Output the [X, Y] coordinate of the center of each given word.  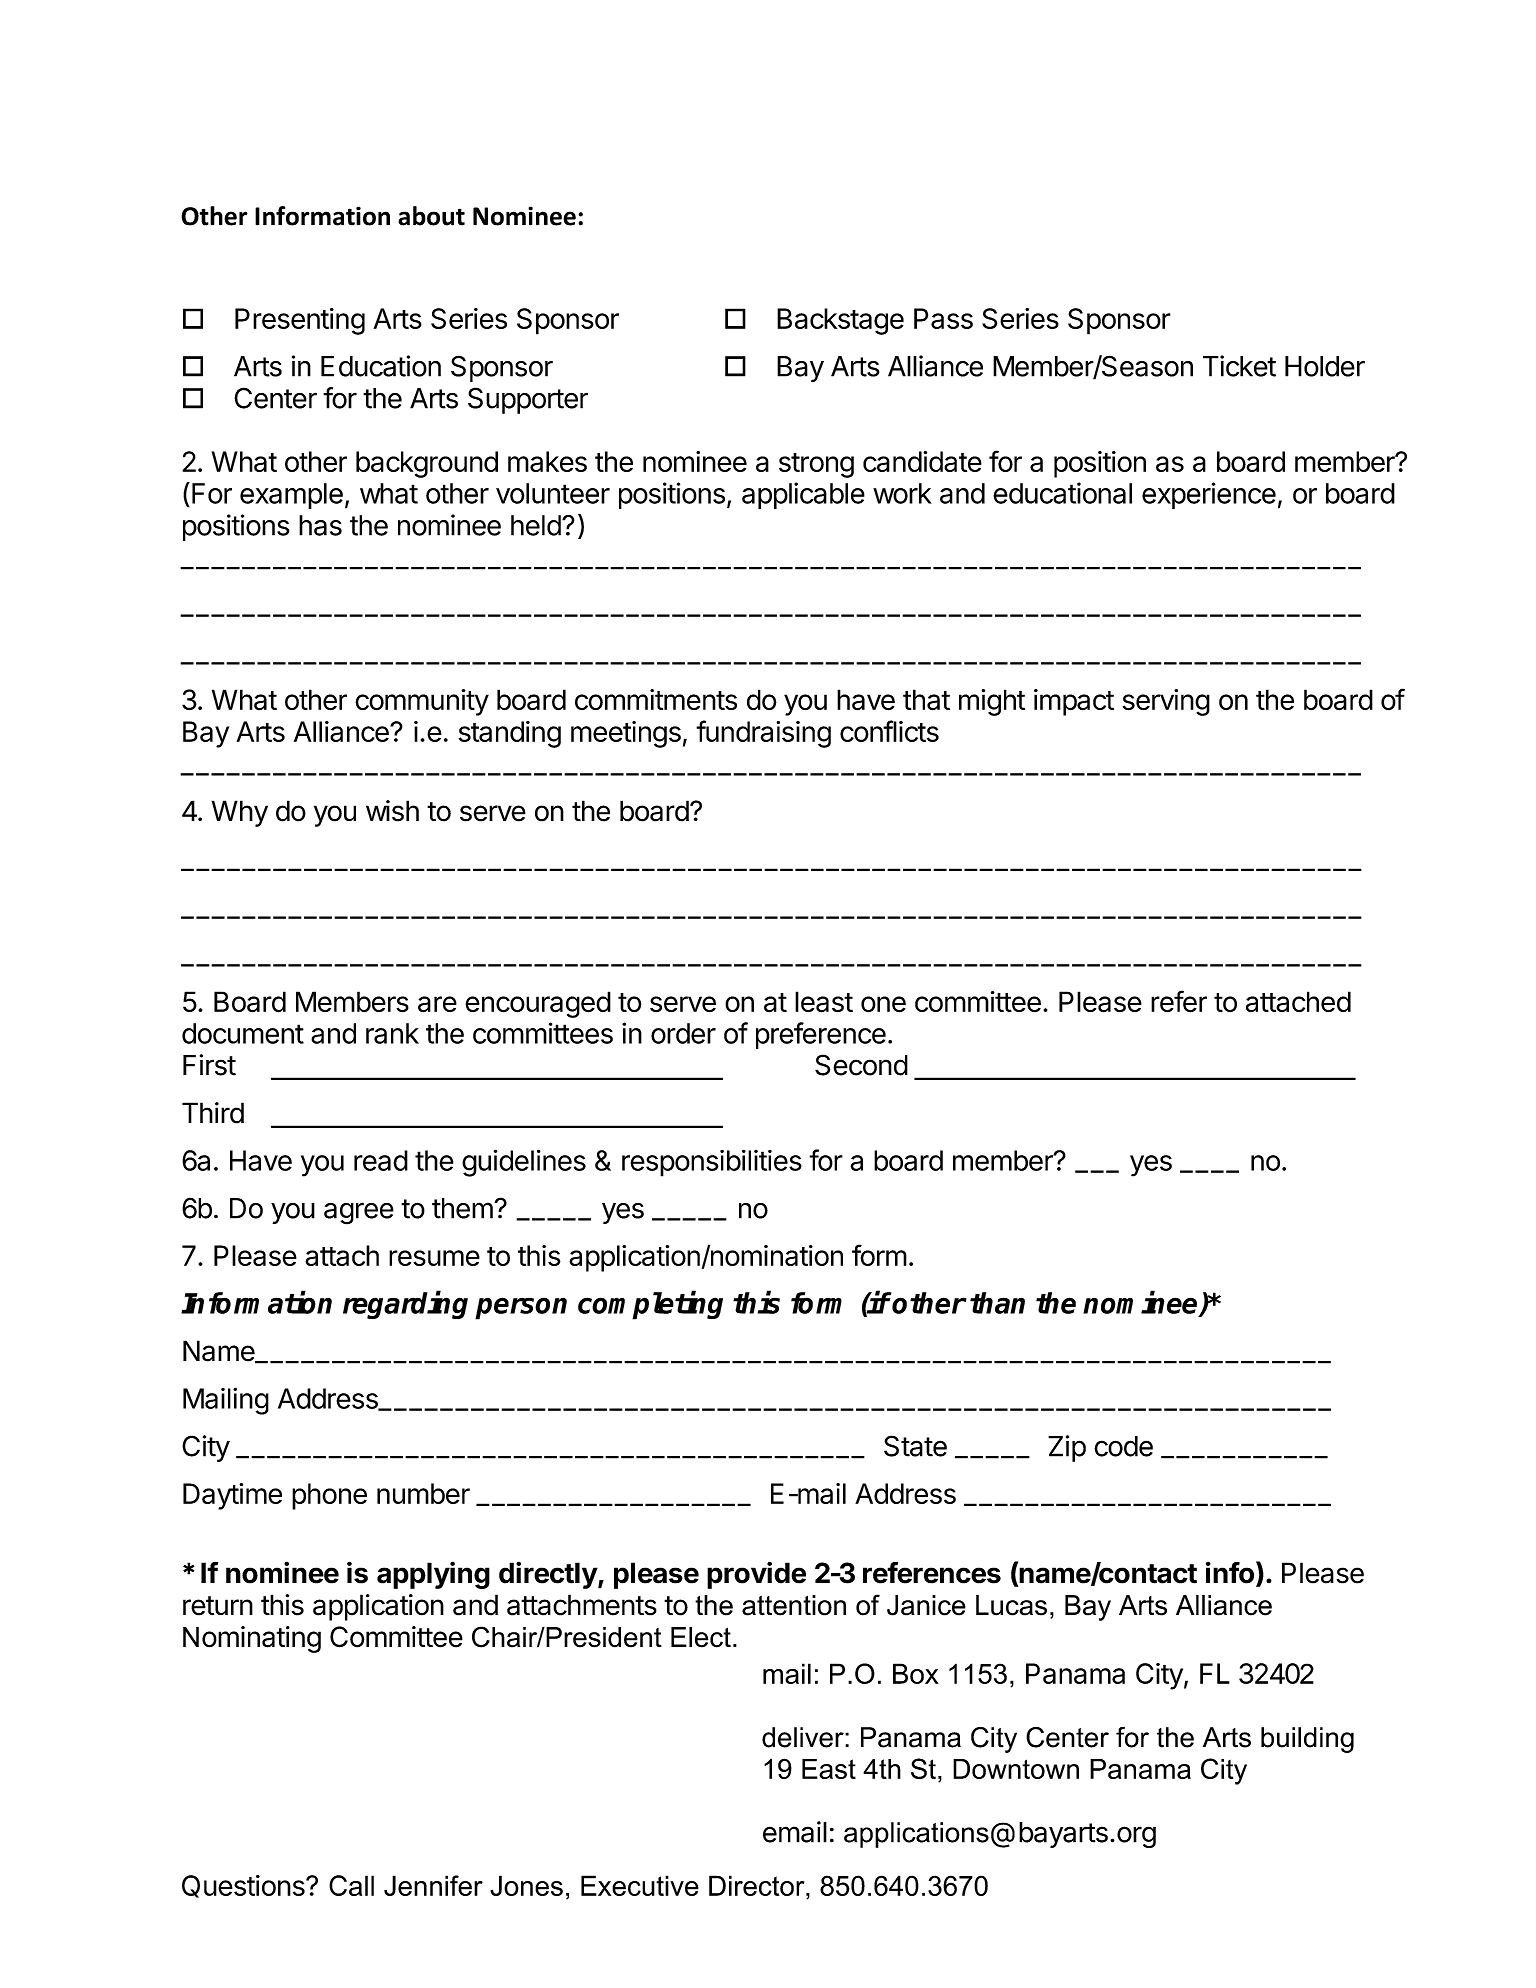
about [431, 216]
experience [1209, 495]
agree [359, 1213]
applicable [803, 495]
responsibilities [712, 1163]
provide [756, 1575]
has [320, 525]
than [997, 1303]
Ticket [1239, 366]
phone [329, 1496]
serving [1166, 702]
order [683, 1033]
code [1123, 1446]
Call [351, 1885]
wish [392, 811]
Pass [943, 318]
